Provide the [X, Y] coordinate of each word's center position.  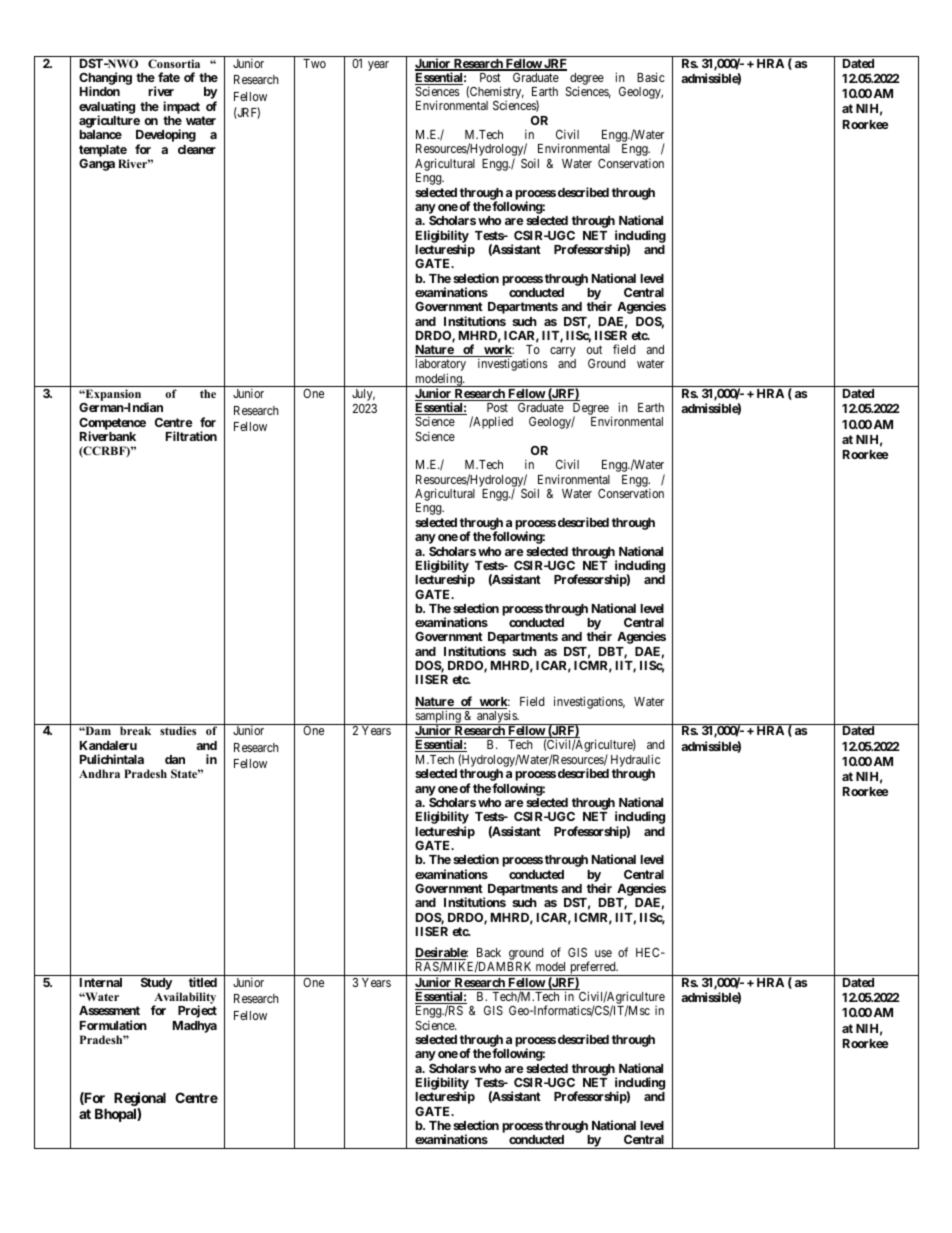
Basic [651, 77]
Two [314, 63]
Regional [140, 1100]
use [603, 953]
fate [169, 77]
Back [489, 952]
